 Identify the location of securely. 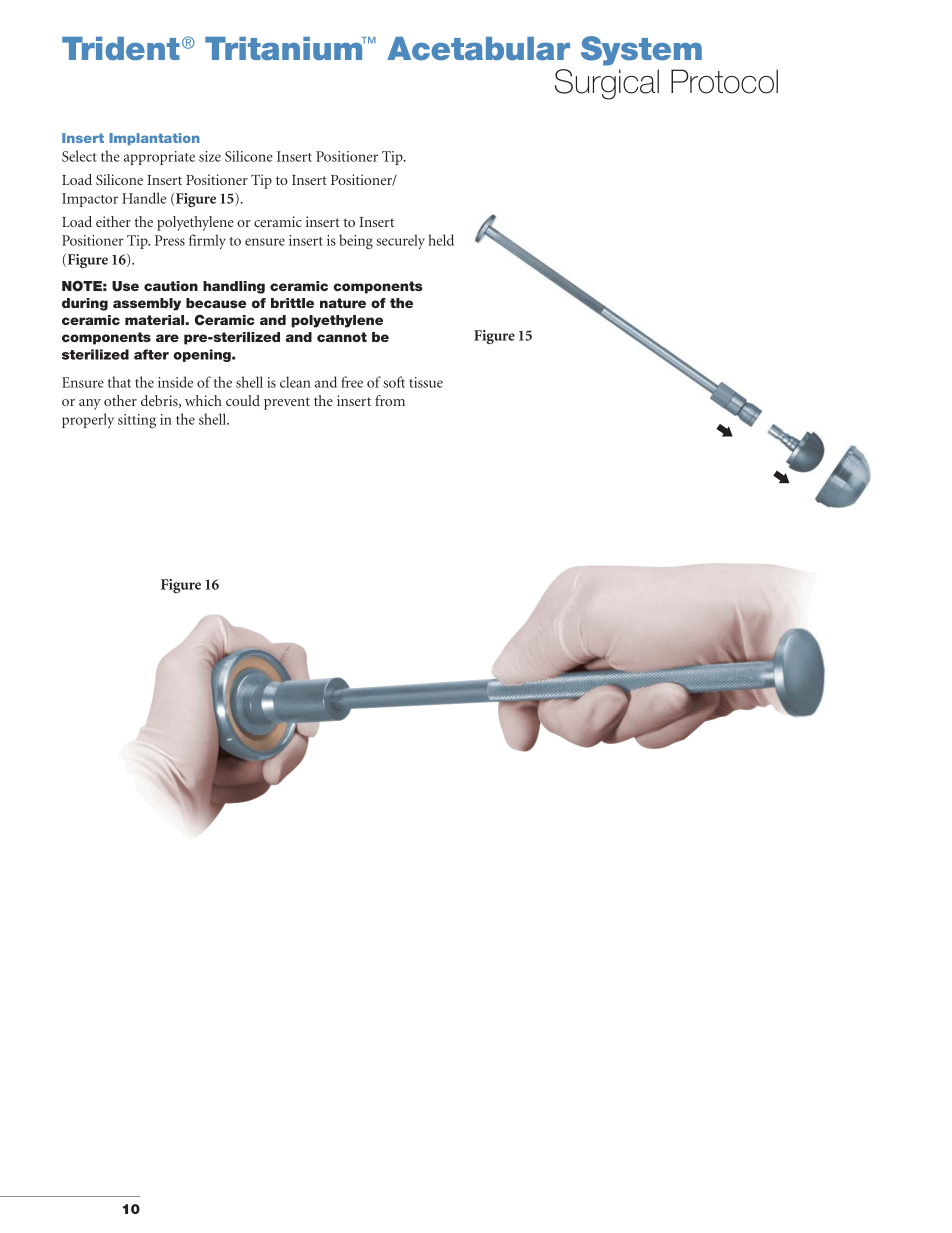
(400, 241).
